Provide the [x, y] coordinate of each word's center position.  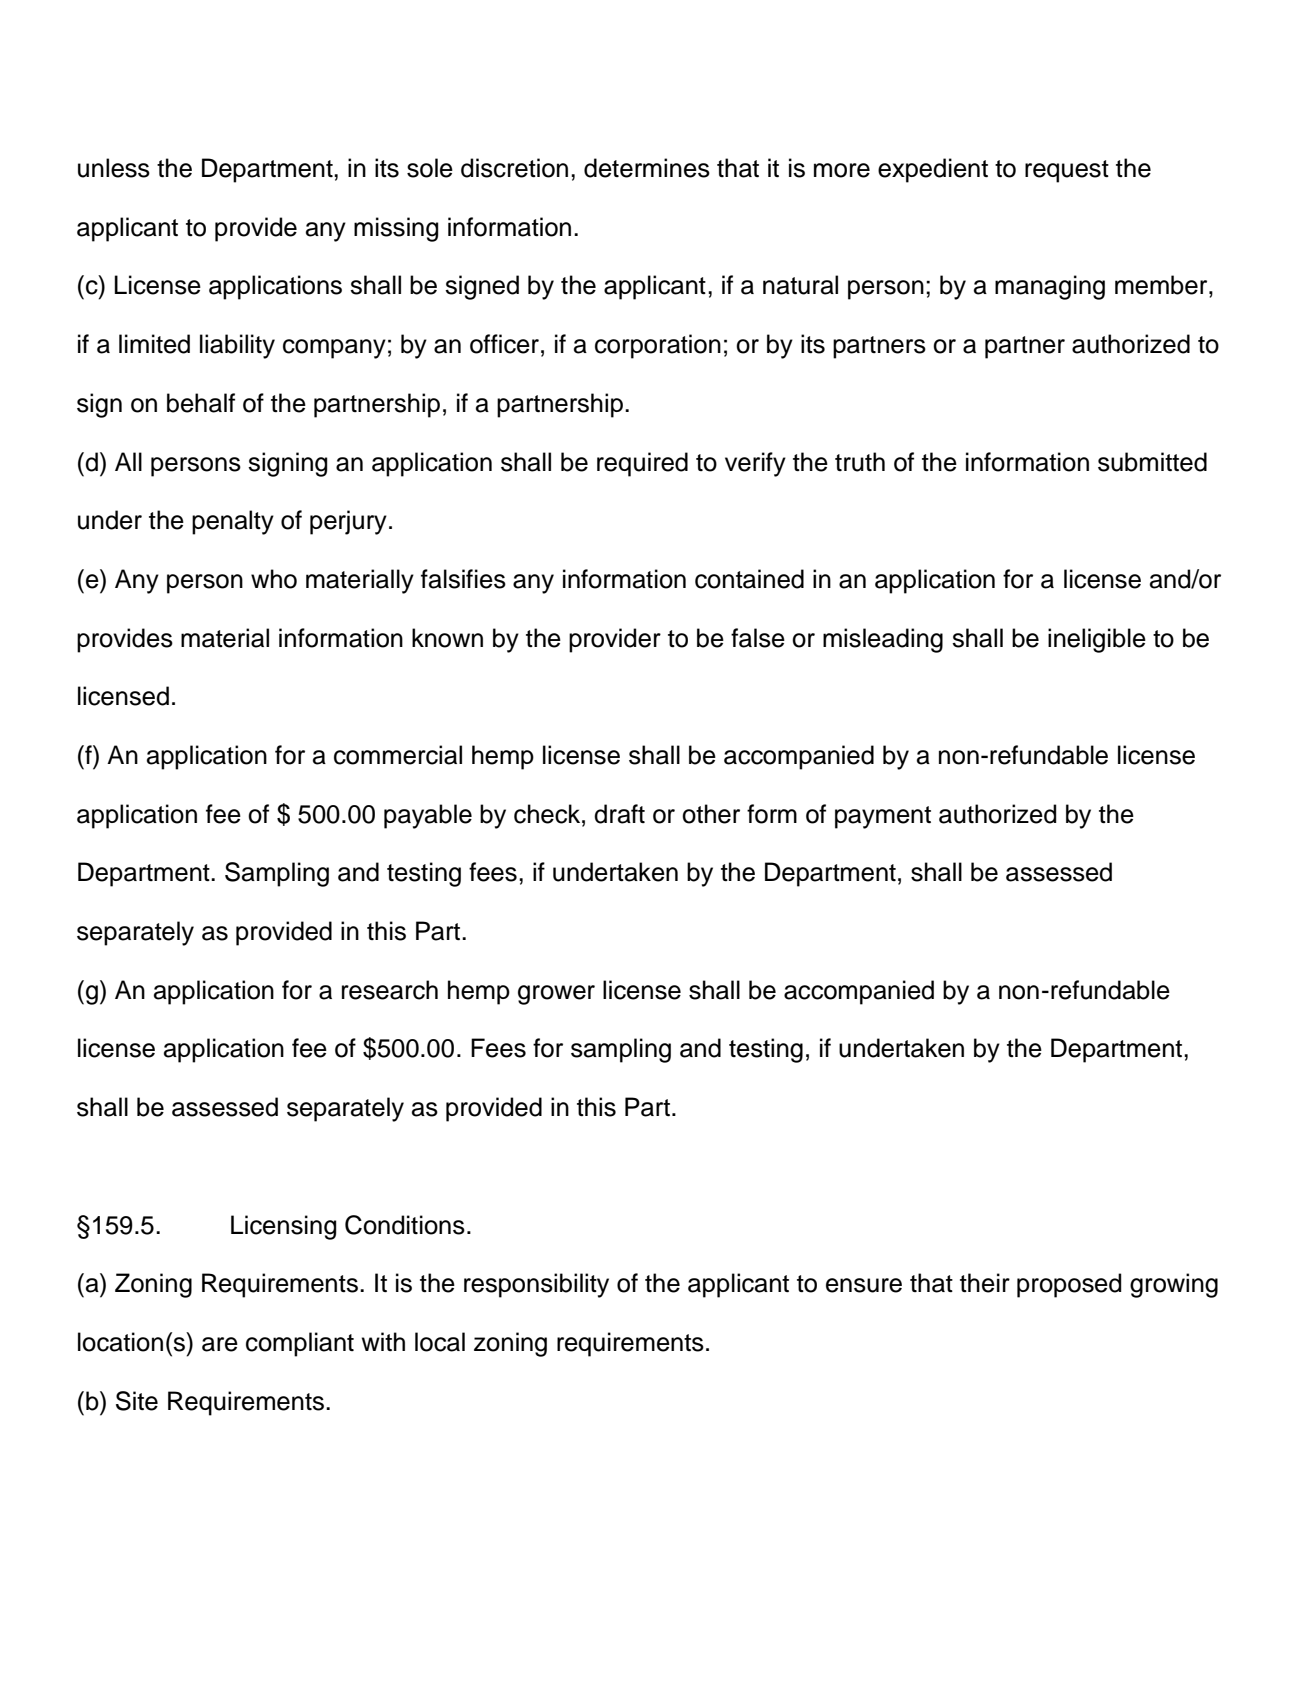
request [1067, 171]
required [642, 464]
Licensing [283, 1227]
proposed [1069, 1285]
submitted [1152, 462]
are [220, 1344]
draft [619, 814]
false [758, 638]
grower [556, 995]
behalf [201, 403]
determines [647, 168]
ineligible [1097, 640]
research [390, 990]
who [274, 579]
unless [114, 168]
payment [883, 817]
